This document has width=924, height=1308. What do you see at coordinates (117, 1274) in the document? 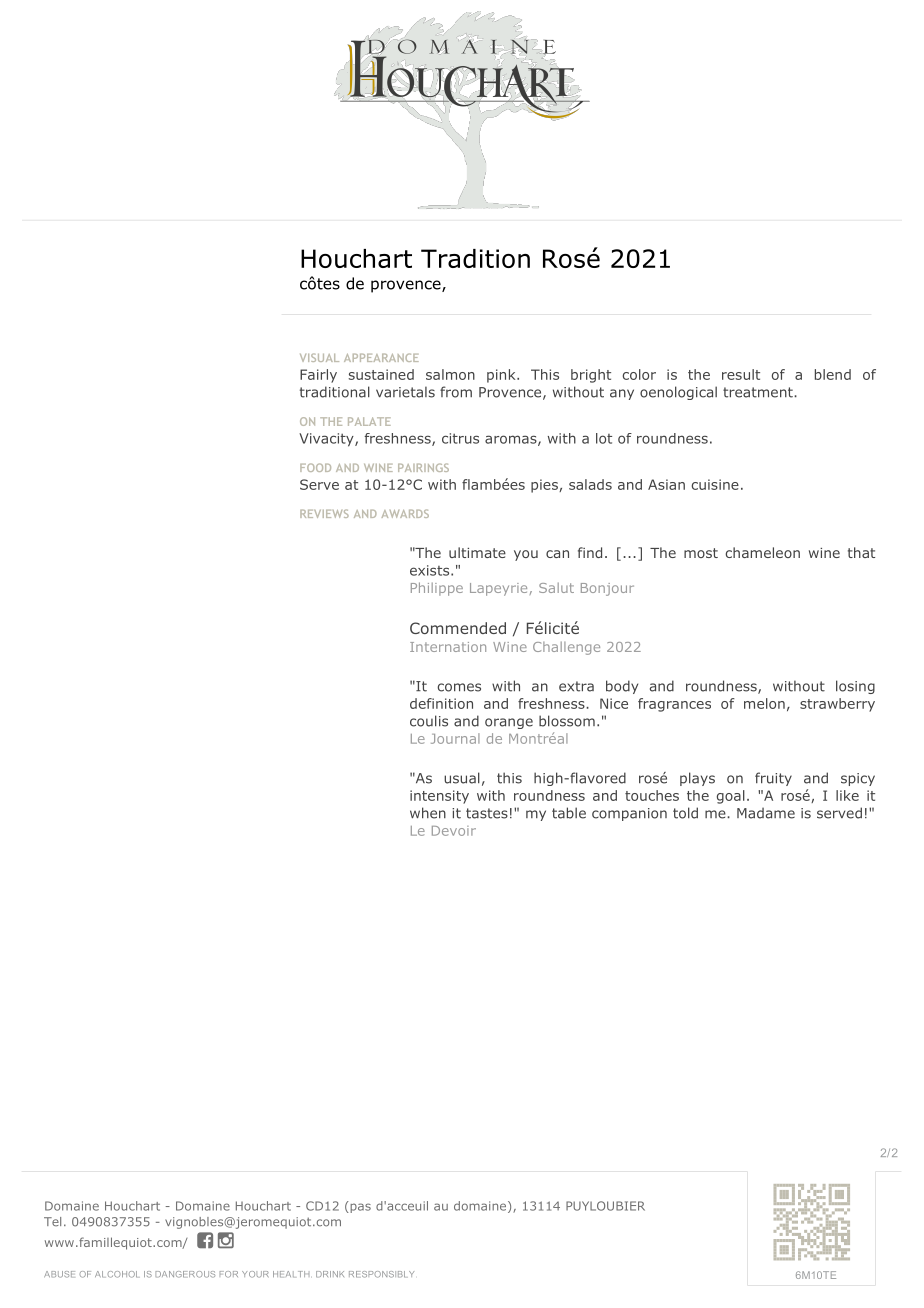
I see `ALCOHOL` at bounding box center [117, 1274].
